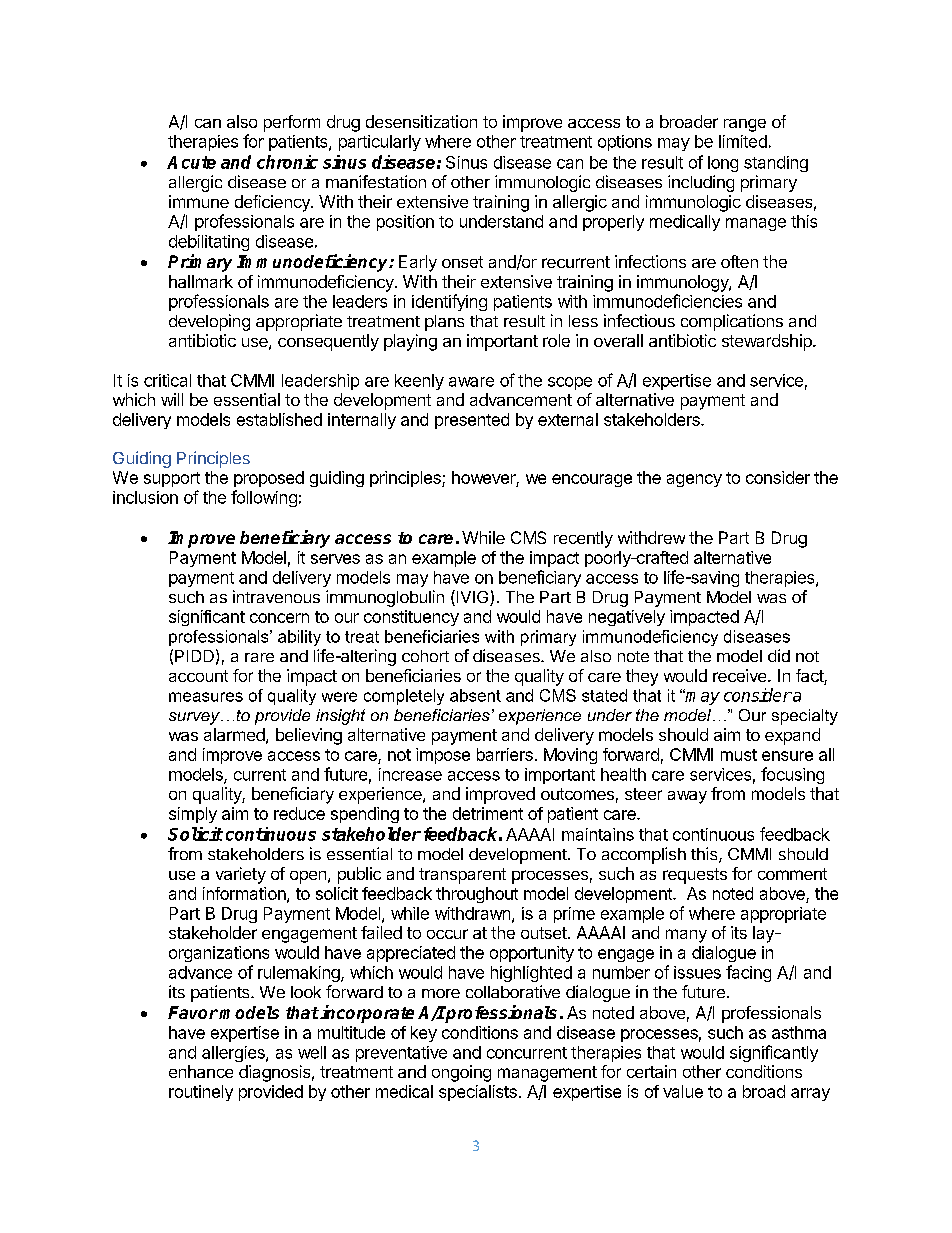  Describe the element at coordinates (461, 1073) in the screenshot. I see `ongoing` at that location.
